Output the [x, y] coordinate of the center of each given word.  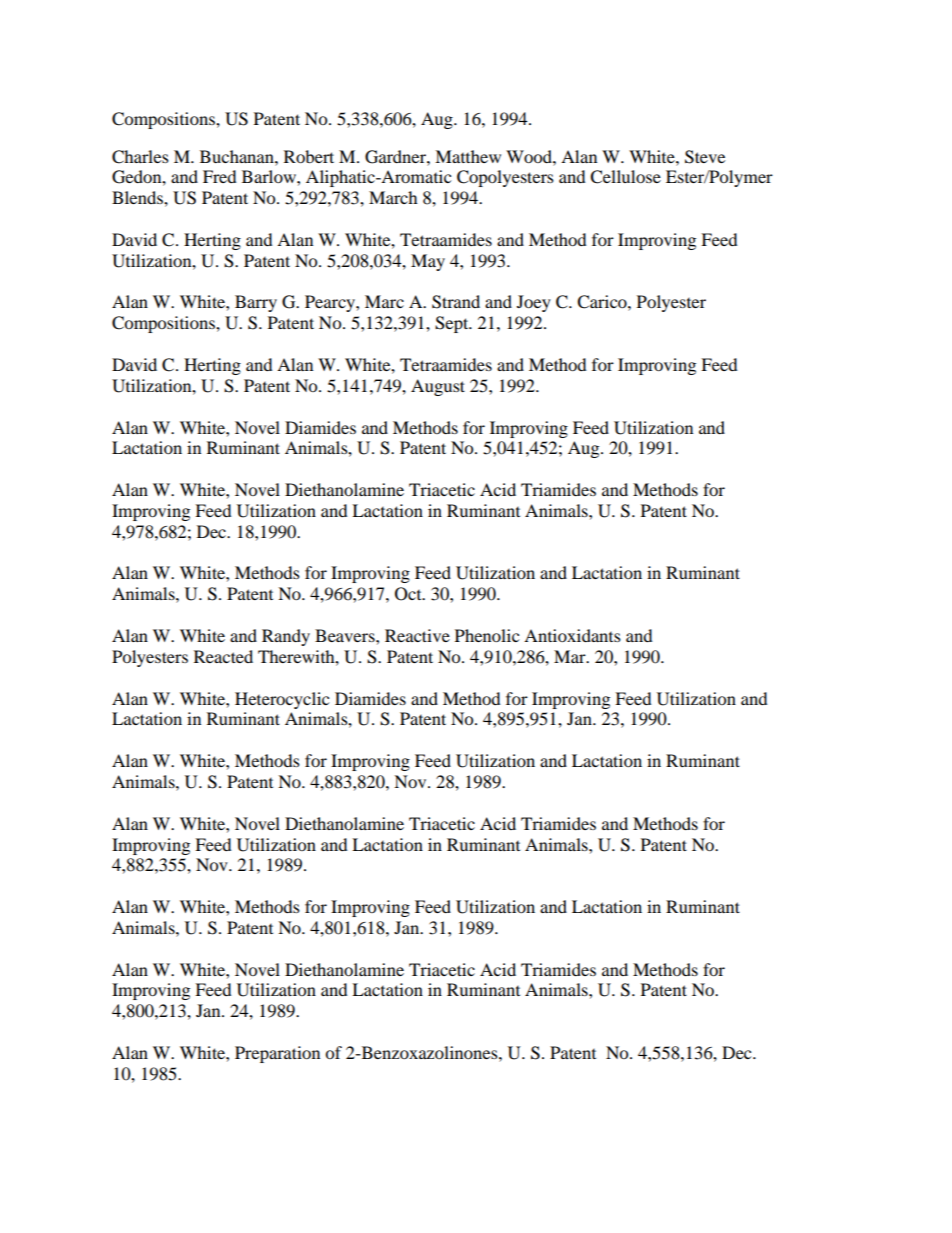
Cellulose [625, 177]
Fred [220, 176]
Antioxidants [572, 635]
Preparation [277, 1054]
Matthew [468, 156]
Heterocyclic [282, 700]
